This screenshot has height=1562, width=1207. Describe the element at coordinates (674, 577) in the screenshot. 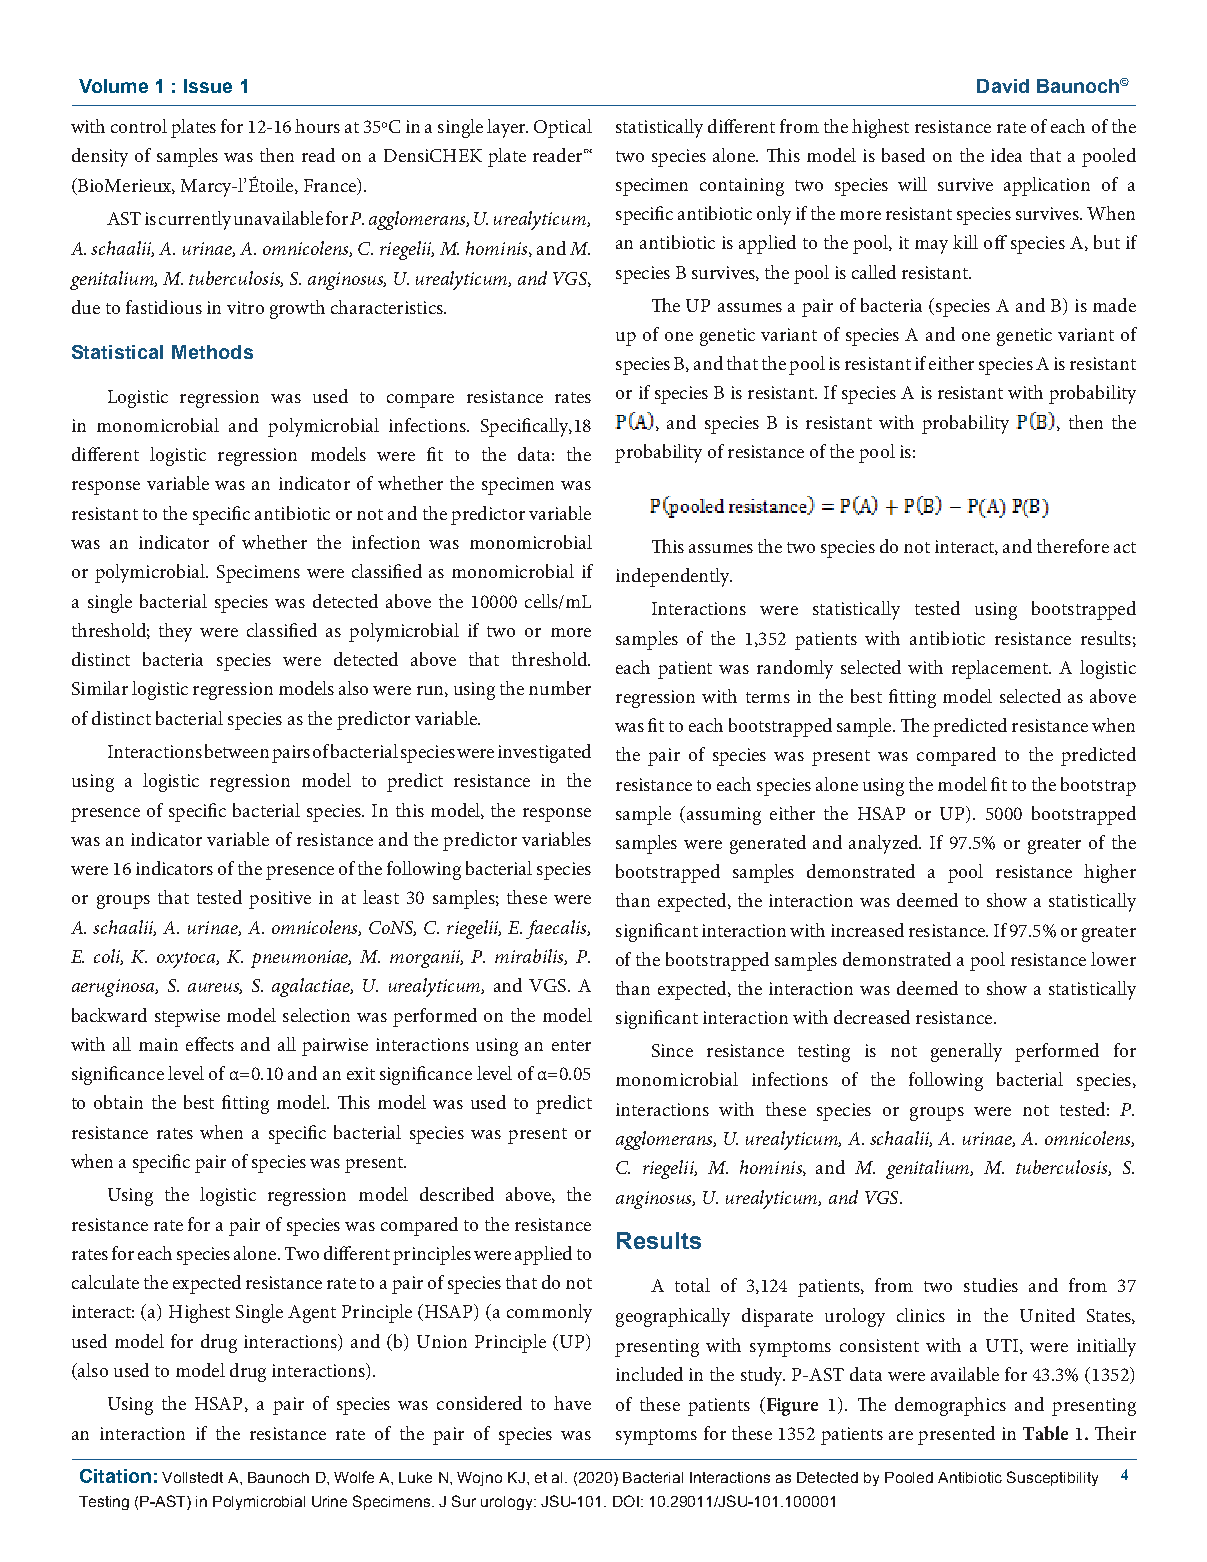

I see `independently` at that location.
